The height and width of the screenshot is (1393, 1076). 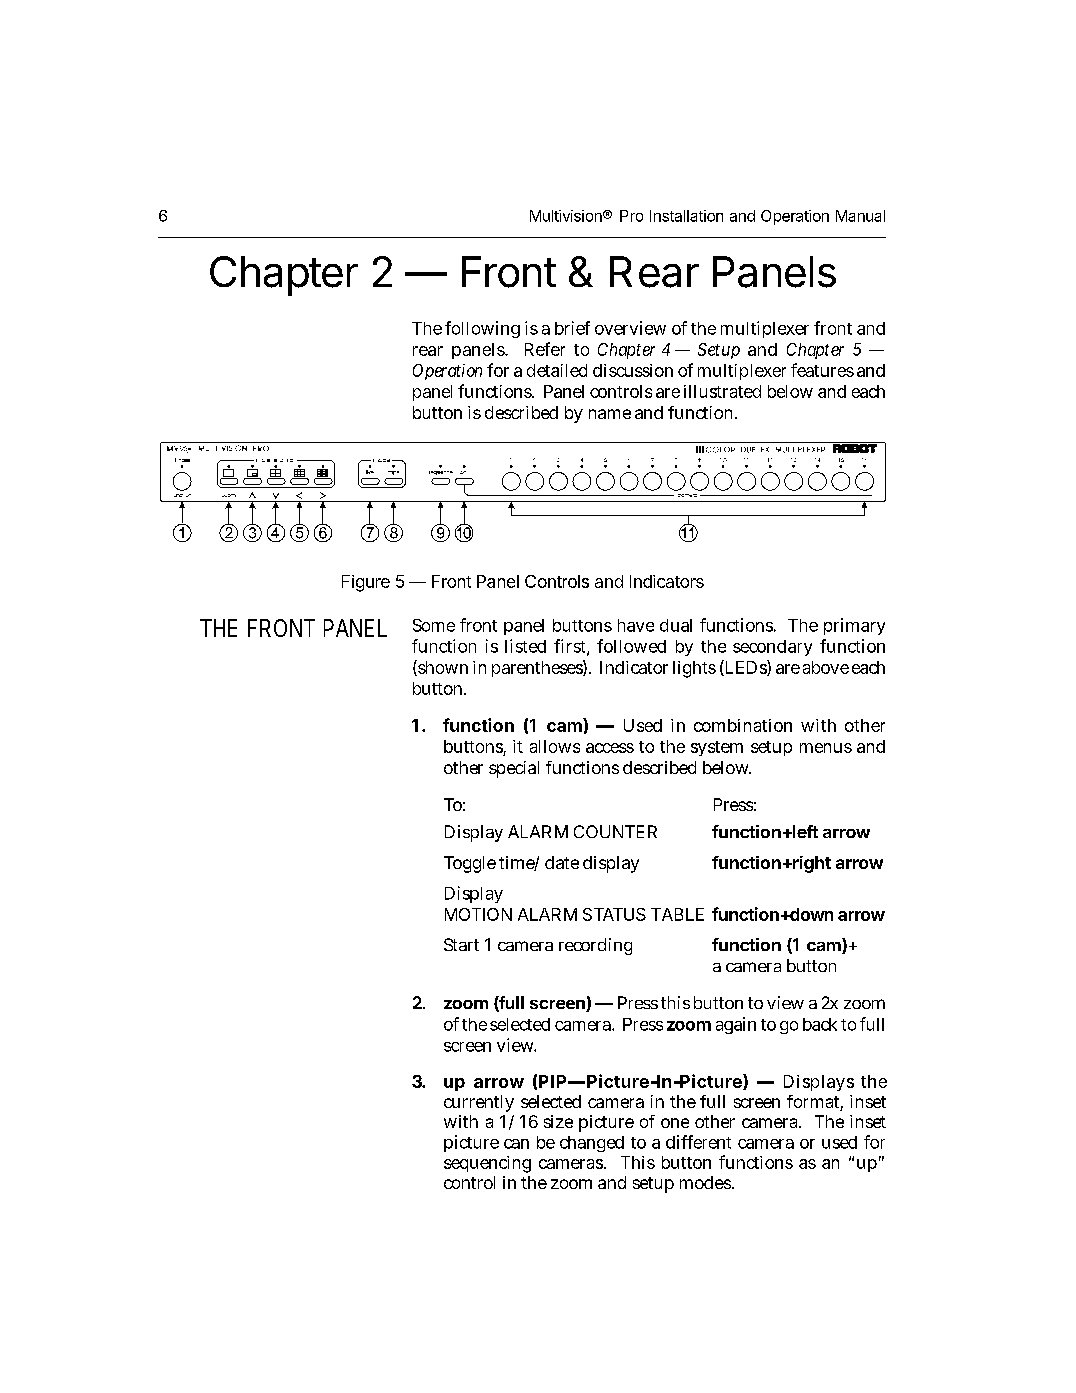 What do you see at coordinates (487, 1164) in the screenshot?
I see `sequencing` at bounding box center [487, 1164].
